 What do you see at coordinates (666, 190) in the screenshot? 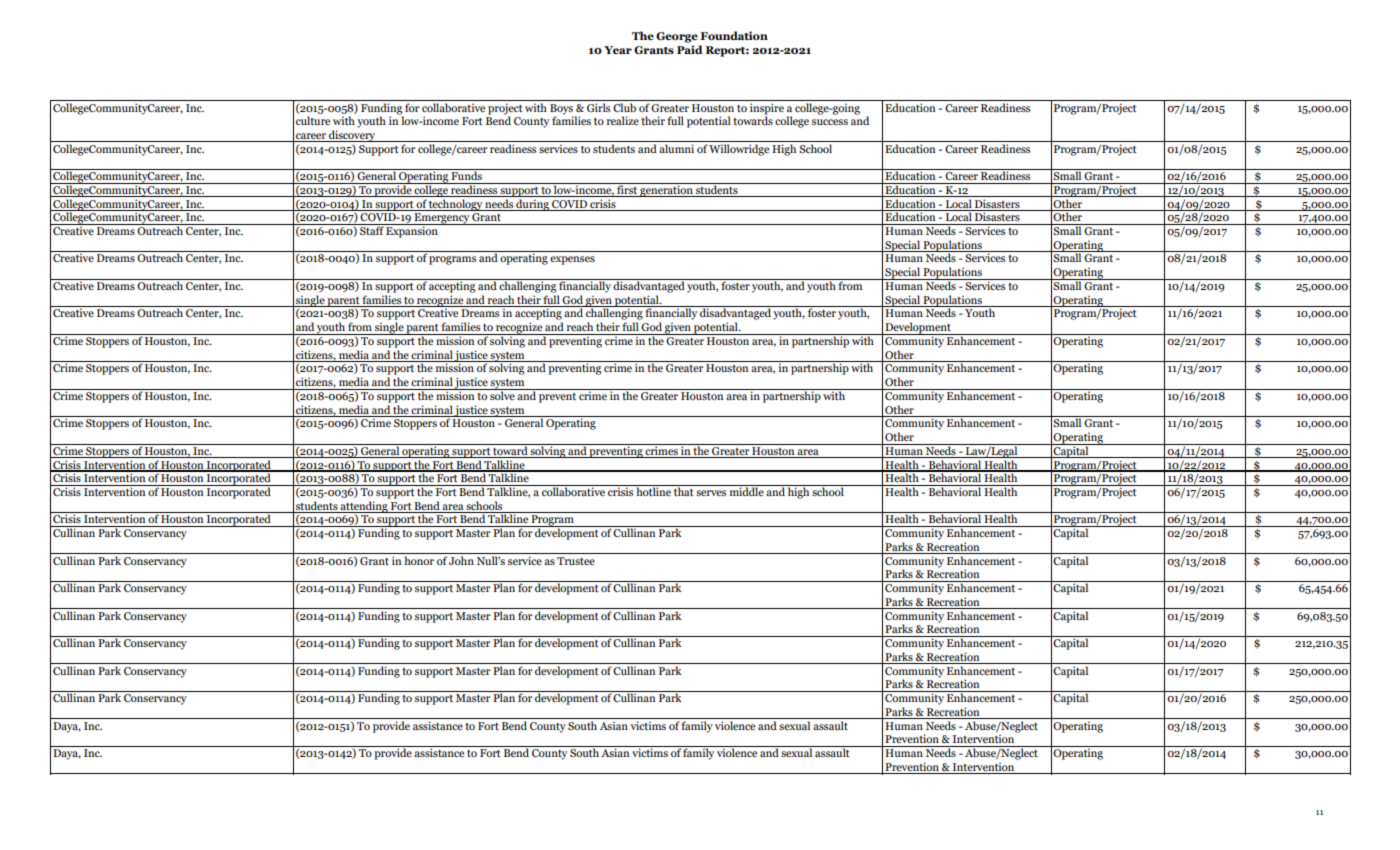
I see `generation` at bounding box center [666, 190].
